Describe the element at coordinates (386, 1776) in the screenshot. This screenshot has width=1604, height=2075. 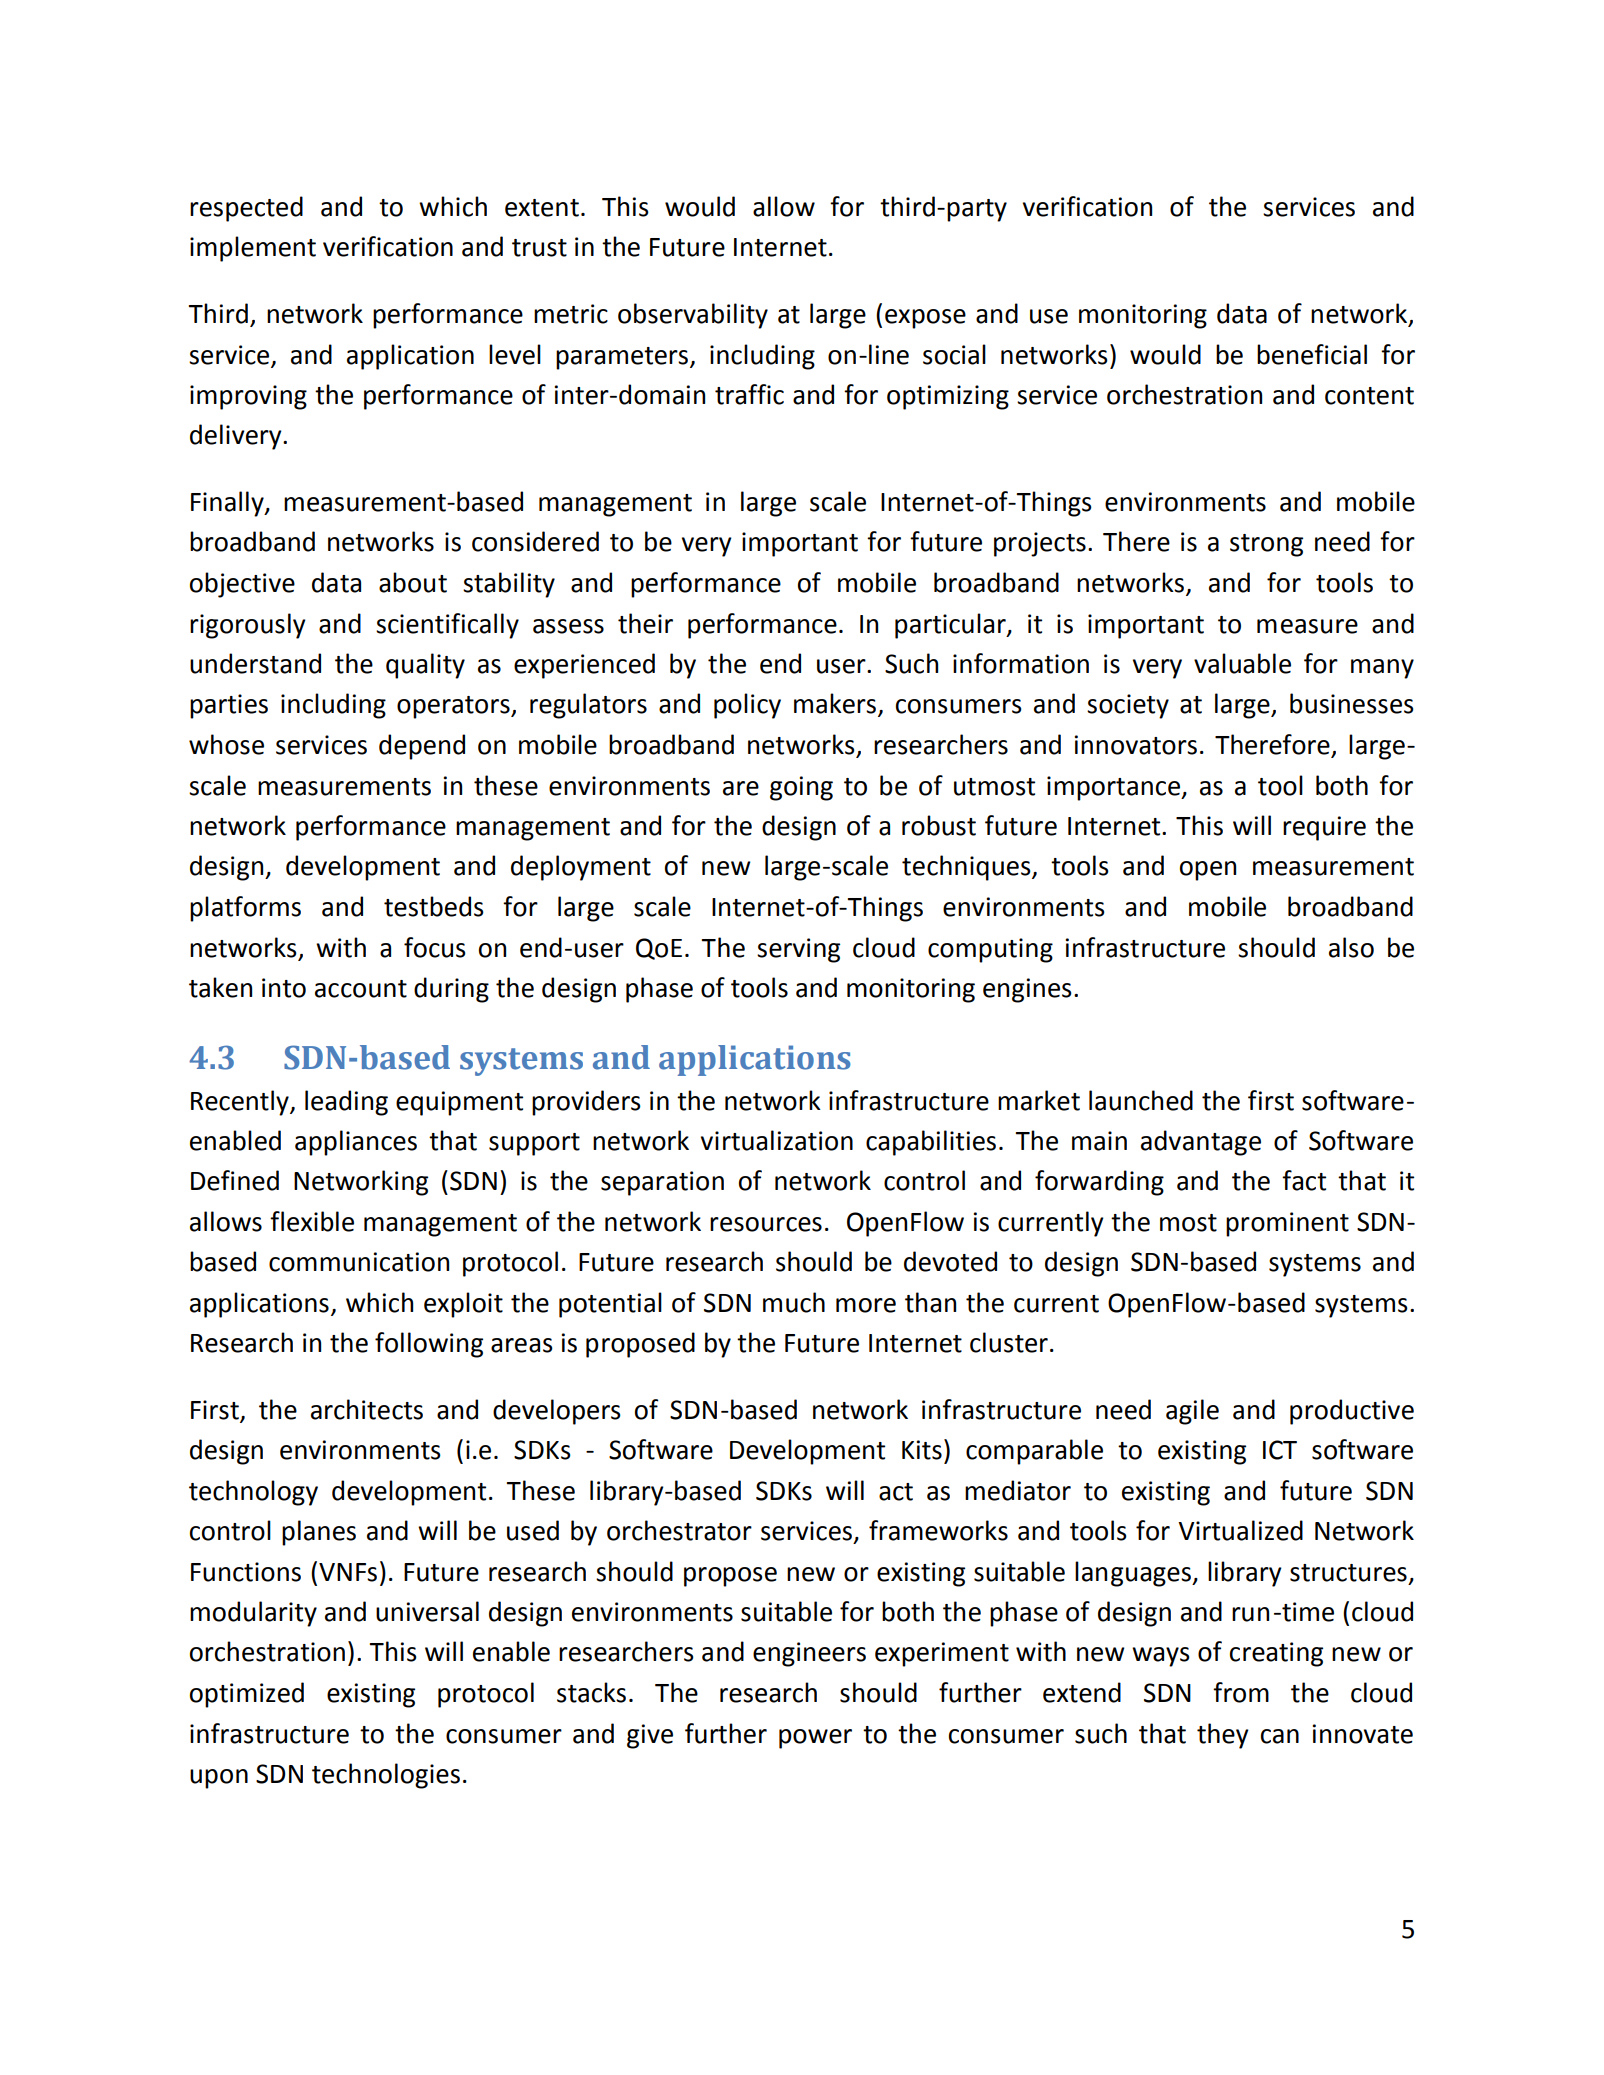
I see `technologies` at that location.
